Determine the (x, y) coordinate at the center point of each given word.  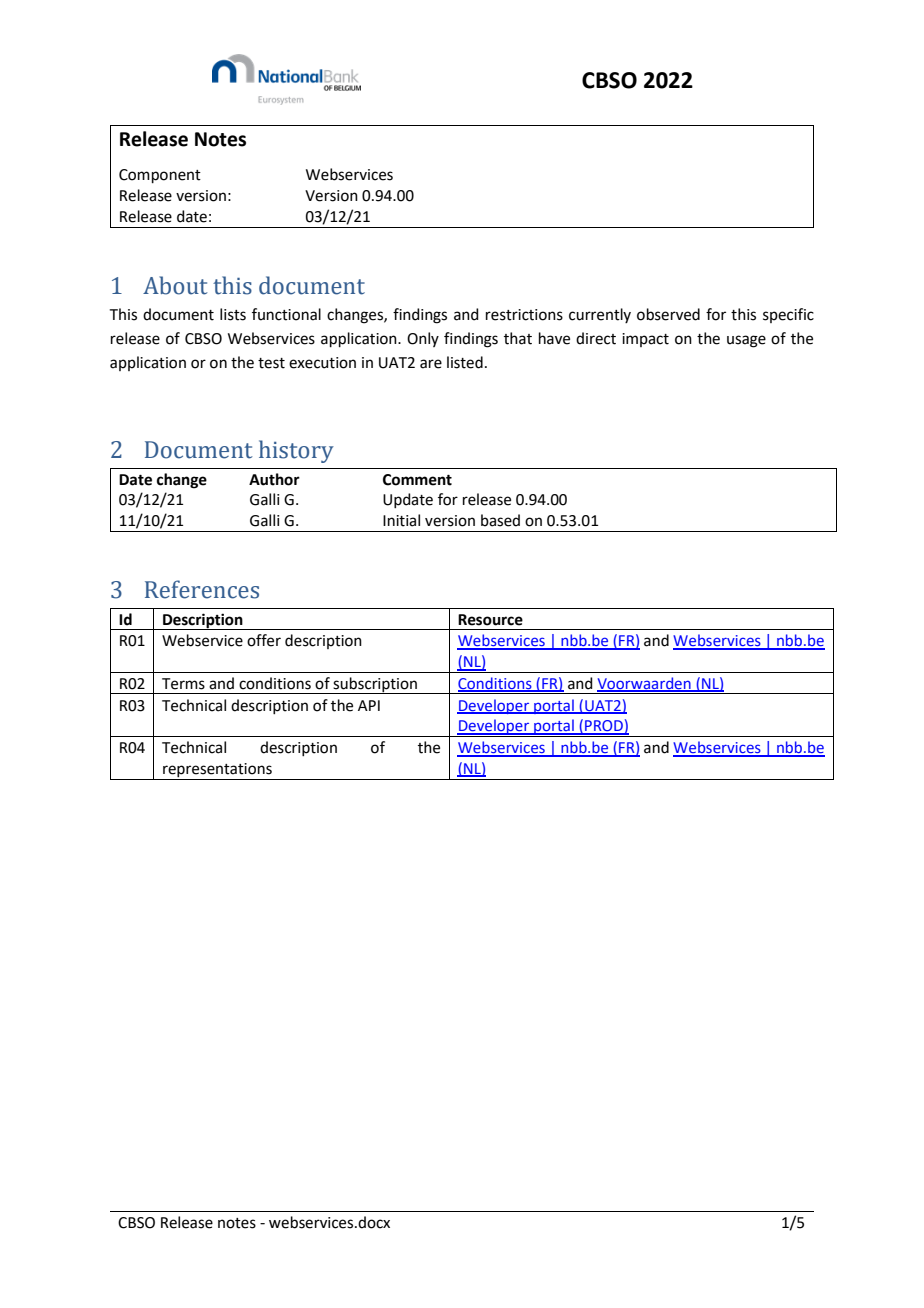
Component (160, 176)
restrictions (524, 315)
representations (217, 770)
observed (668, 314)
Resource (490, 620)
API (369, 705)
